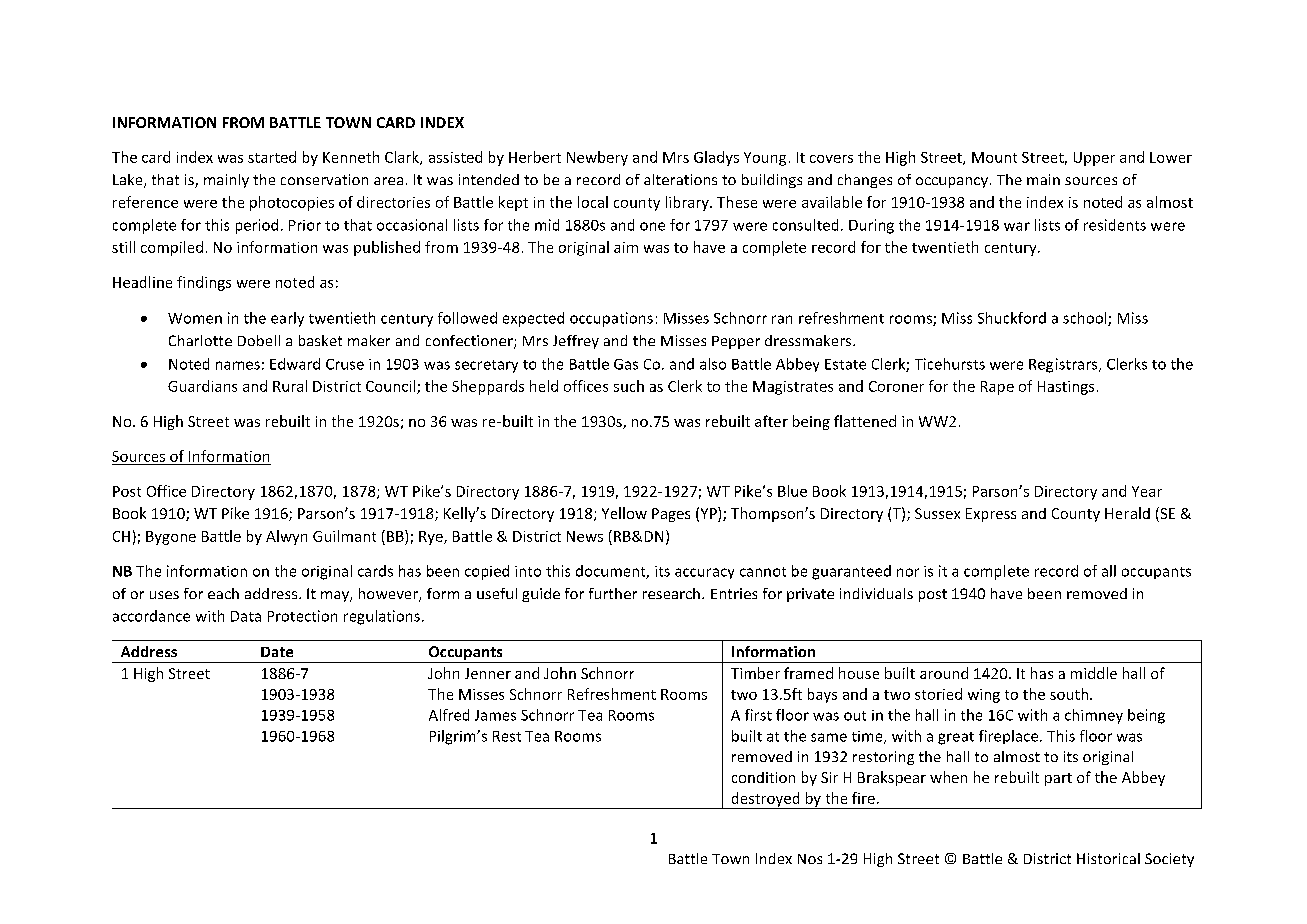 This screenshot has width=1307, height=924. What do you see at coordinates (680, 179) in the screenshot?
I see `alterations` at bounding box center [680, 179].
